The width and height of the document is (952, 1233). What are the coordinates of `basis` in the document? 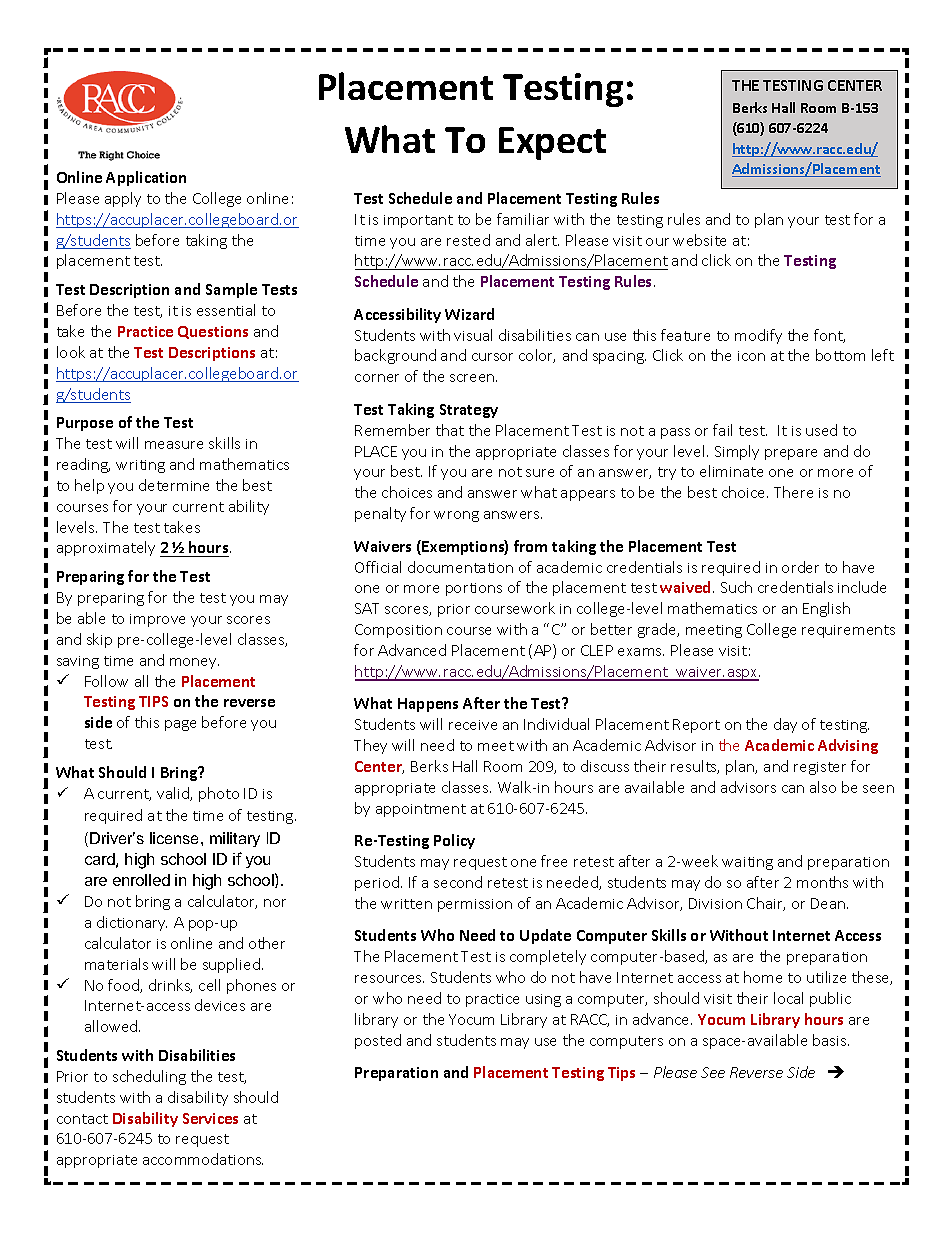 It's located at (831, 1040).
